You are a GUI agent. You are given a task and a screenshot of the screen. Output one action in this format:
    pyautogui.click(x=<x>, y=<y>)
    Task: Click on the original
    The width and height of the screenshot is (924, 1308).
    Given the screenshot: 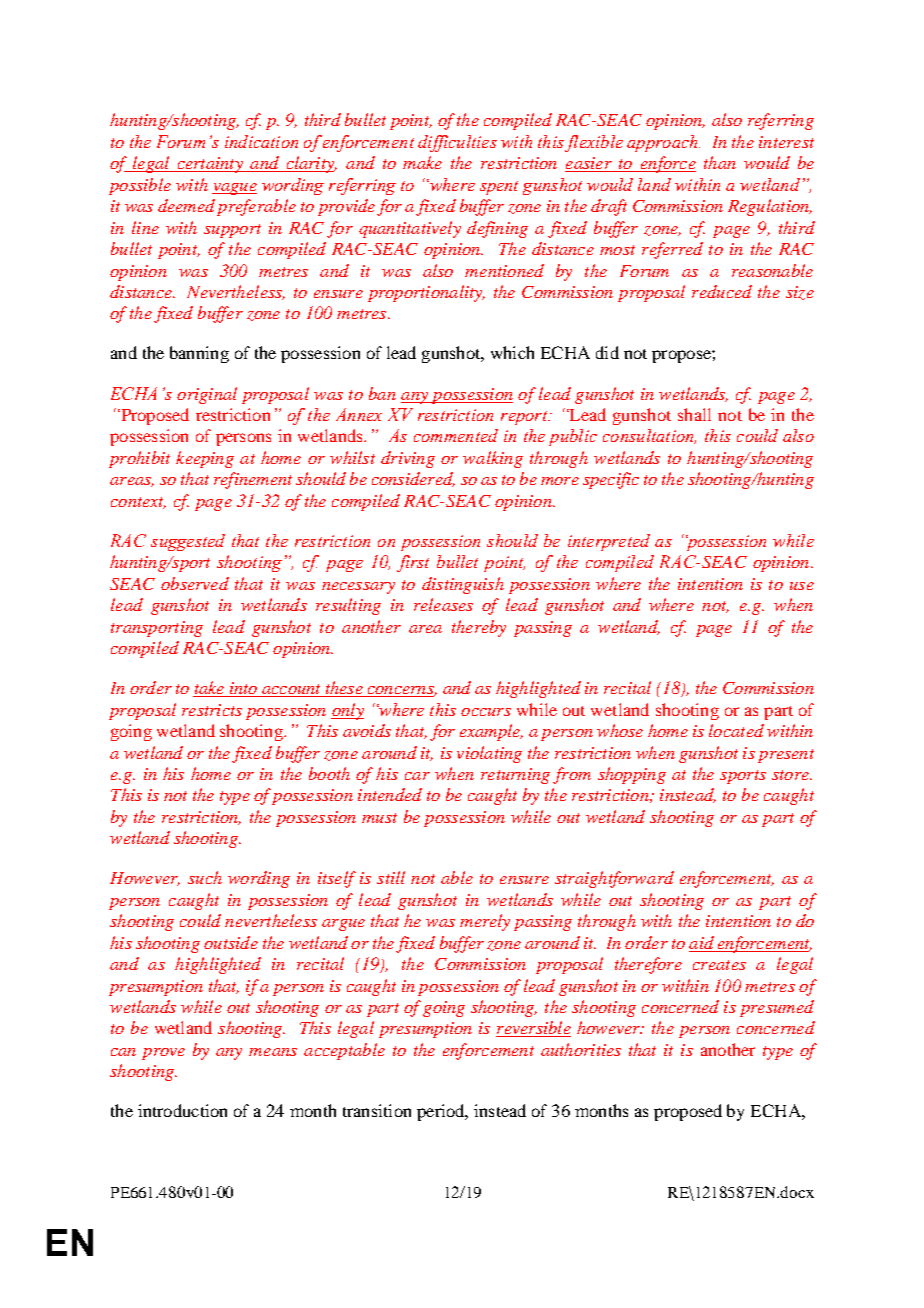 What is the action you would take?
    pyautogui.click(x=207, y=395)
